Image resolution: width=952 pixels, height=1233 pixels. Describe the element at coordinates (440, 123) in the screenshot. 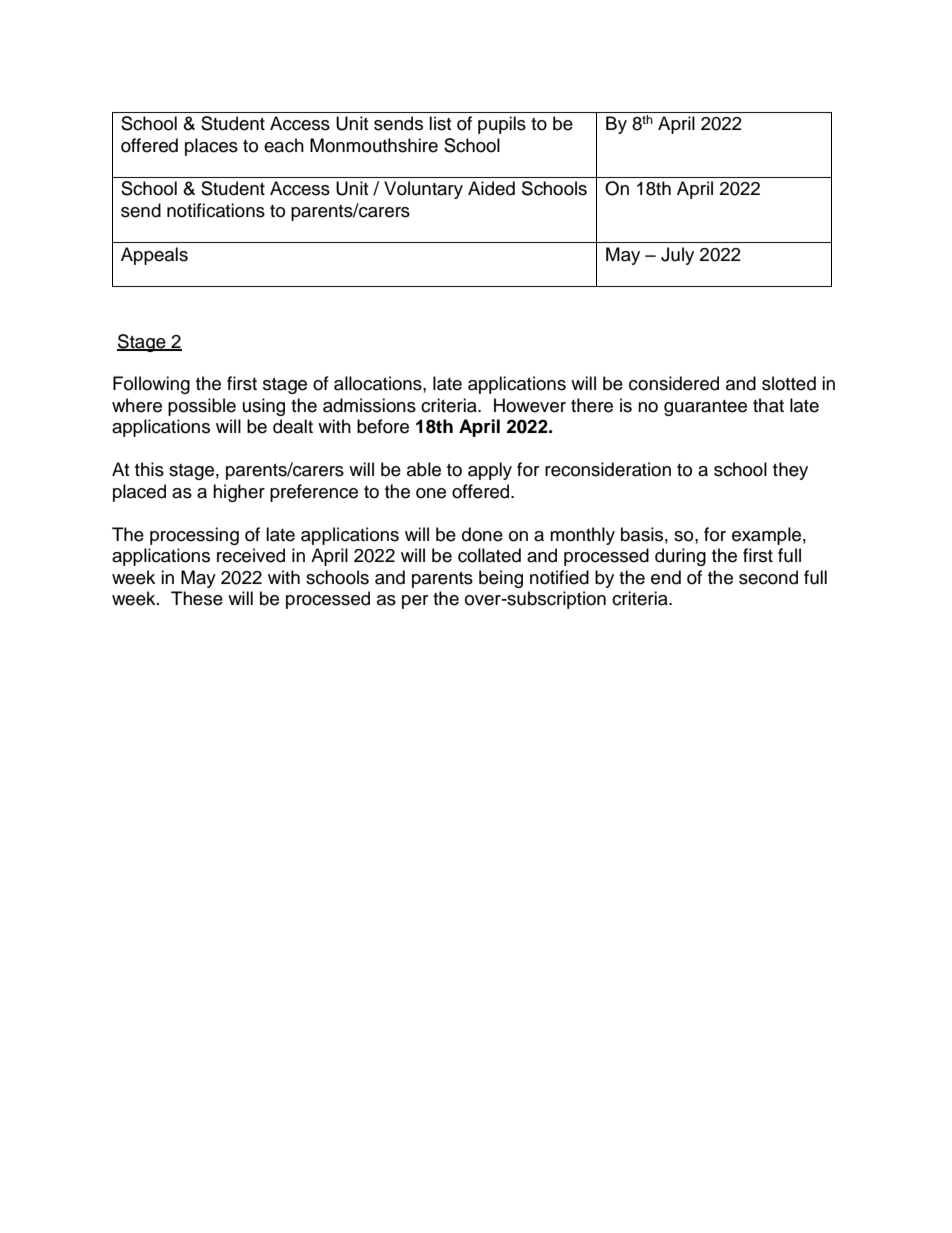

I see `list` at that location.
